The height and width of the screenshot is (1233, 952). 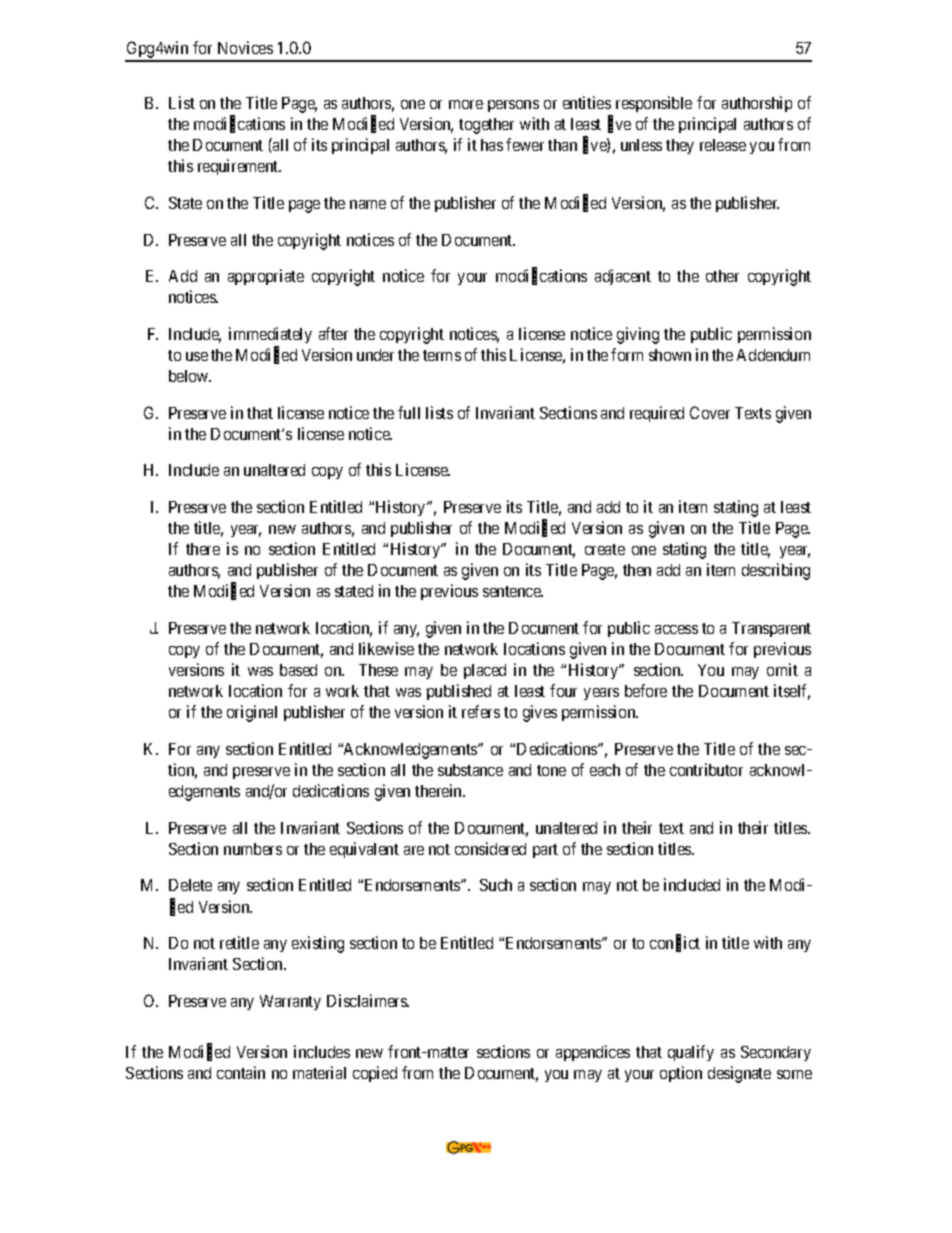 I want to click on appropriate, so click(x=266, y=277).
